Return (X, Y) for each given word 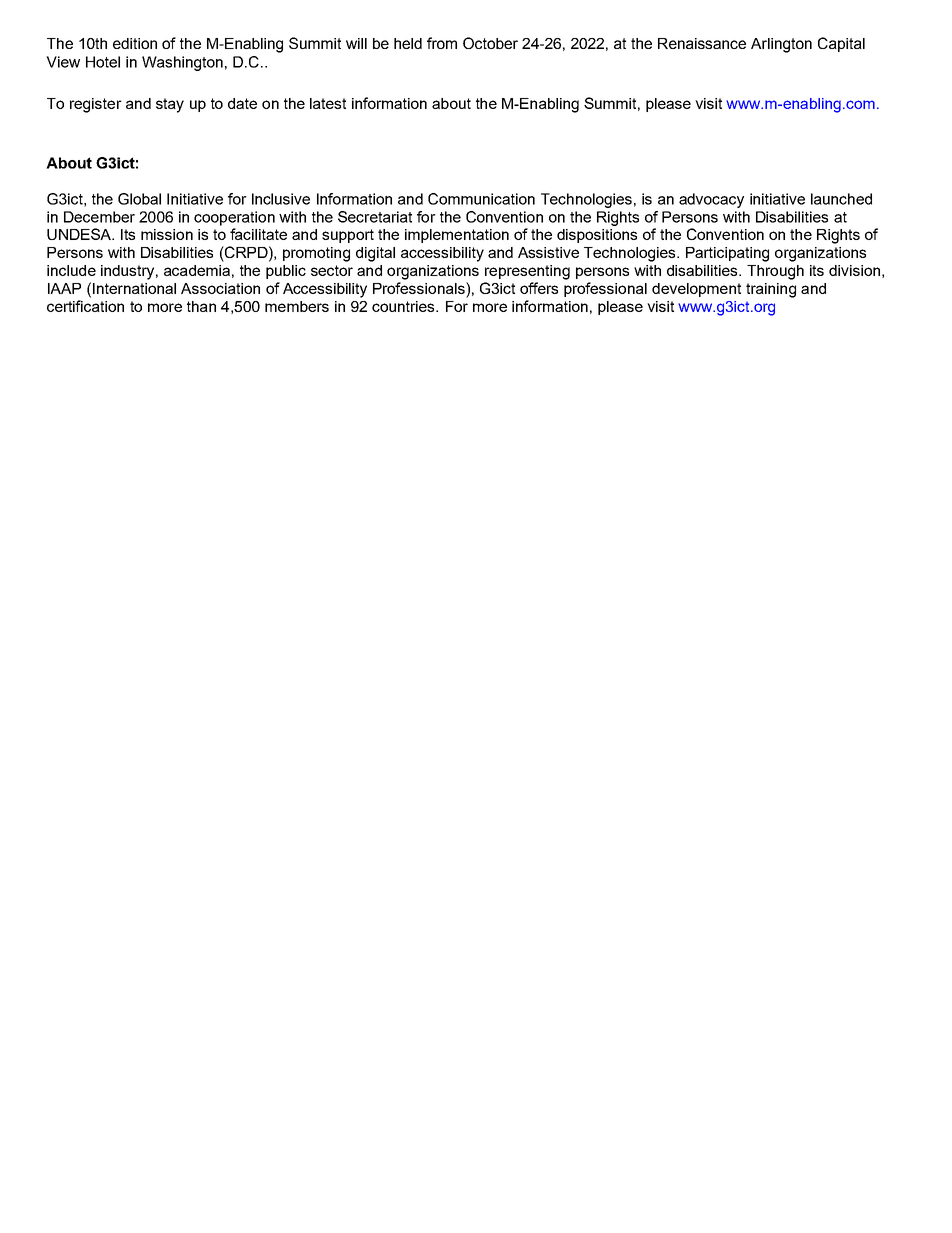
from (442, 43)
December (99, 217)
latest (328, 103)
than (201, 306)
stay (170, 105)
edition (135, 43)
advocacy (711, 200)
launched (841, 199)
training (771, 290)
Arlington (781, 45)
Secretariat (375, 217)
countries (404, 306)
